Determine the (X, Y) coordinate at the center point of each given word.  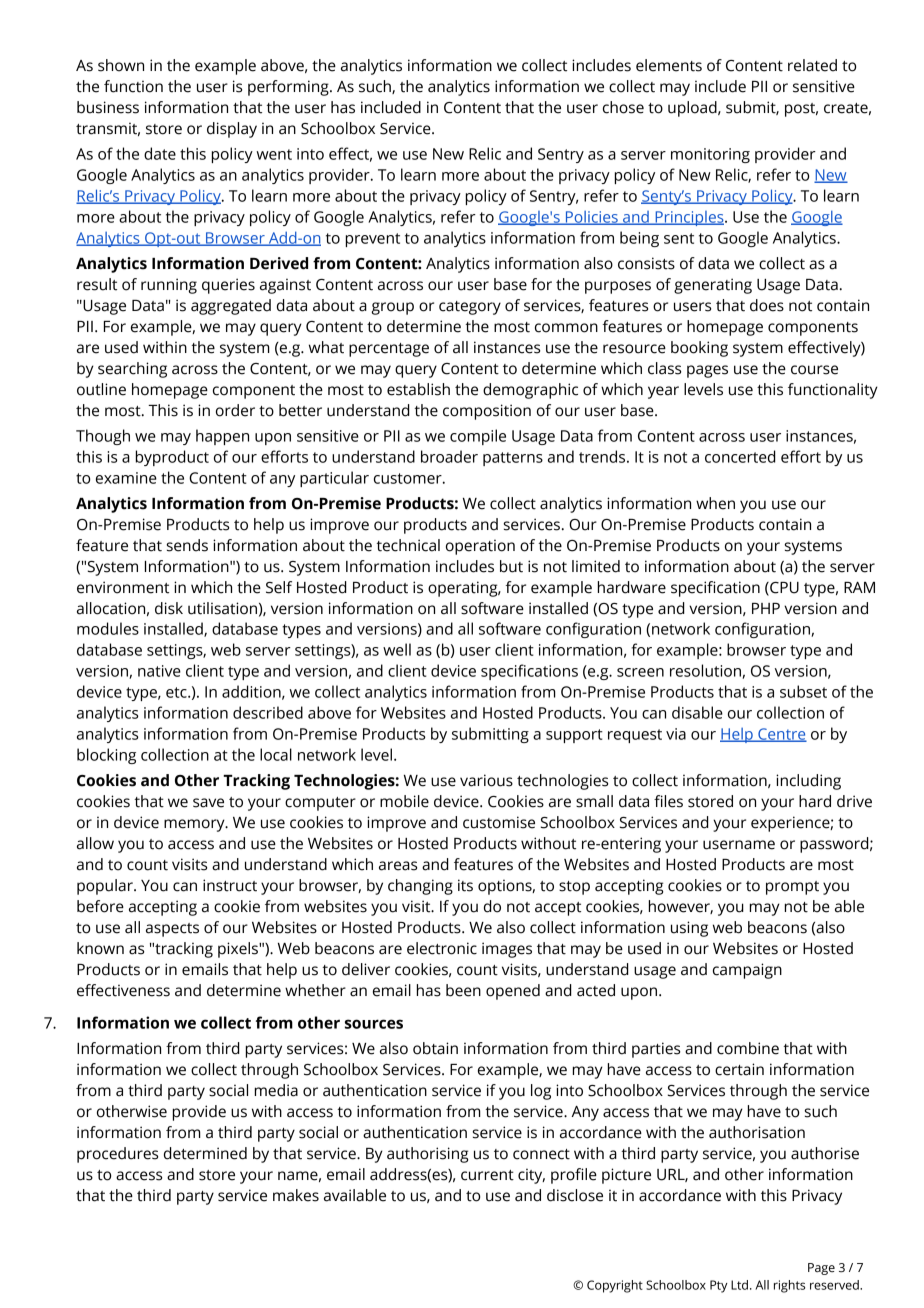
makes (296, 1195)
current (487, 1175)
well (397, 649)
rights (789, 1286)
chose (623, 107)
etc (177, 692)
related (812, 65)
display (232, 130)
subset (803, 691)
